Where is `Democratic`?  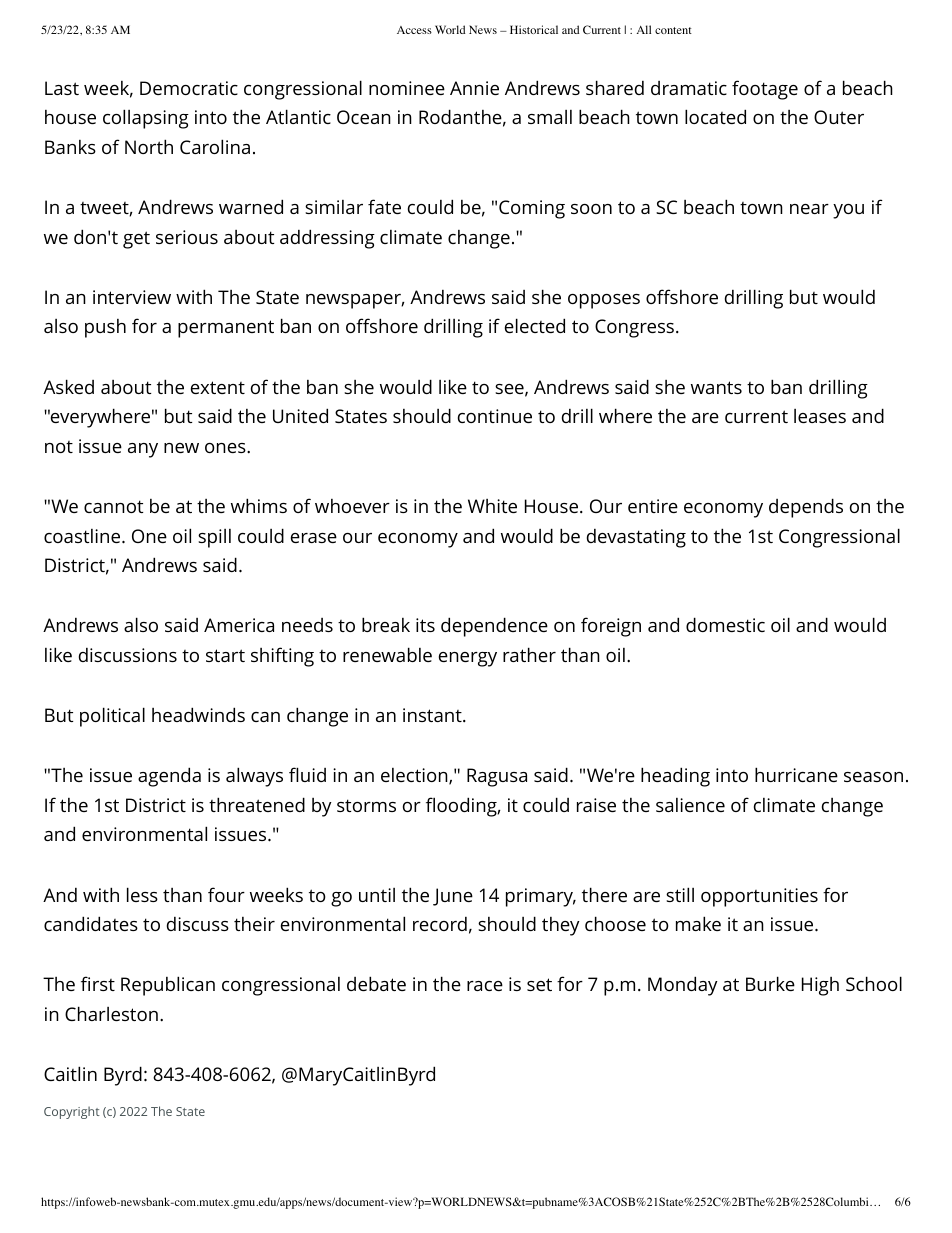 Democratic is located at coordinates (189, 88).
